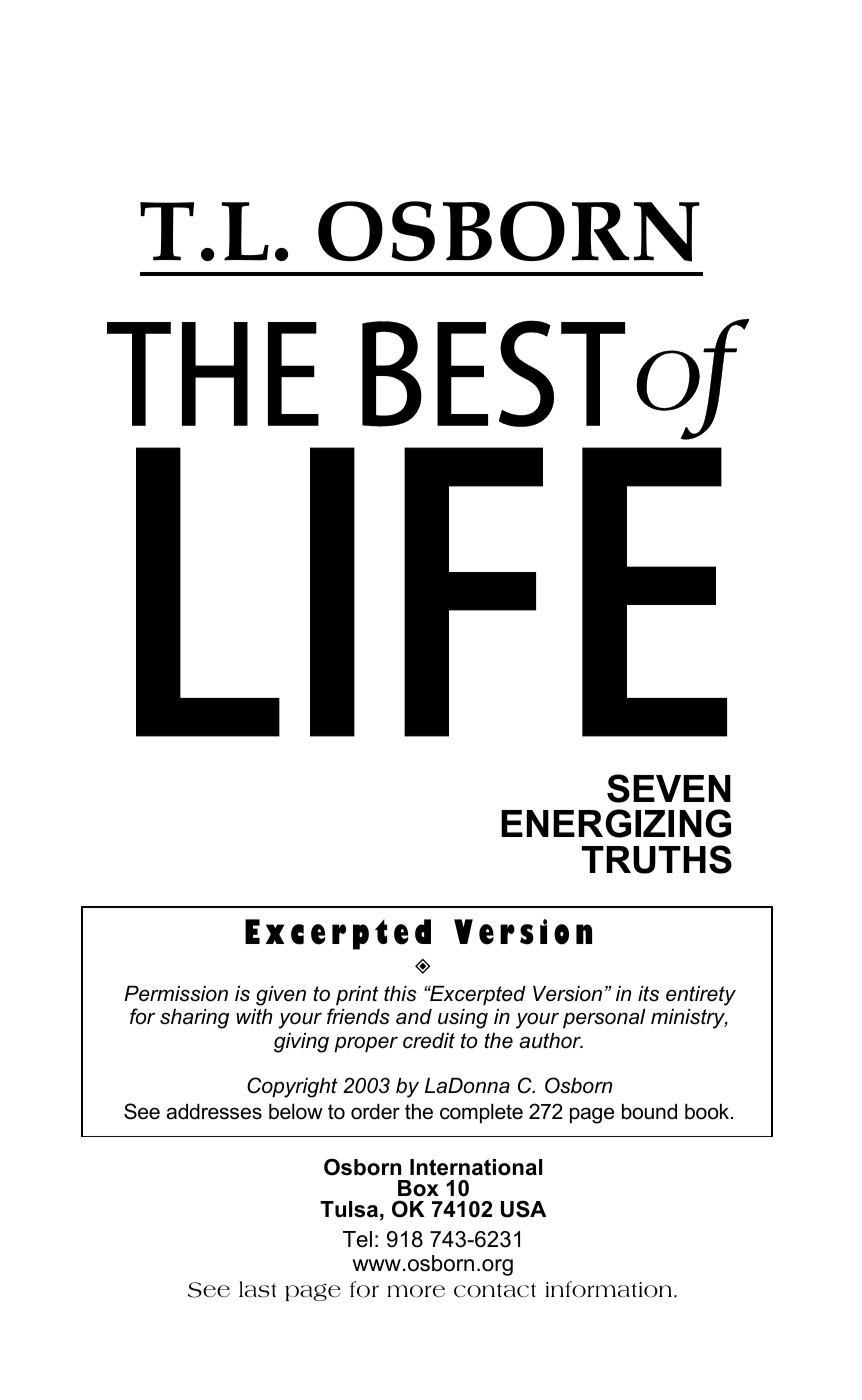 This screenshot has width=862, height=1400. Describe the element at coordinates (258, 1289) in the screenshot. I see `last` at that location.
